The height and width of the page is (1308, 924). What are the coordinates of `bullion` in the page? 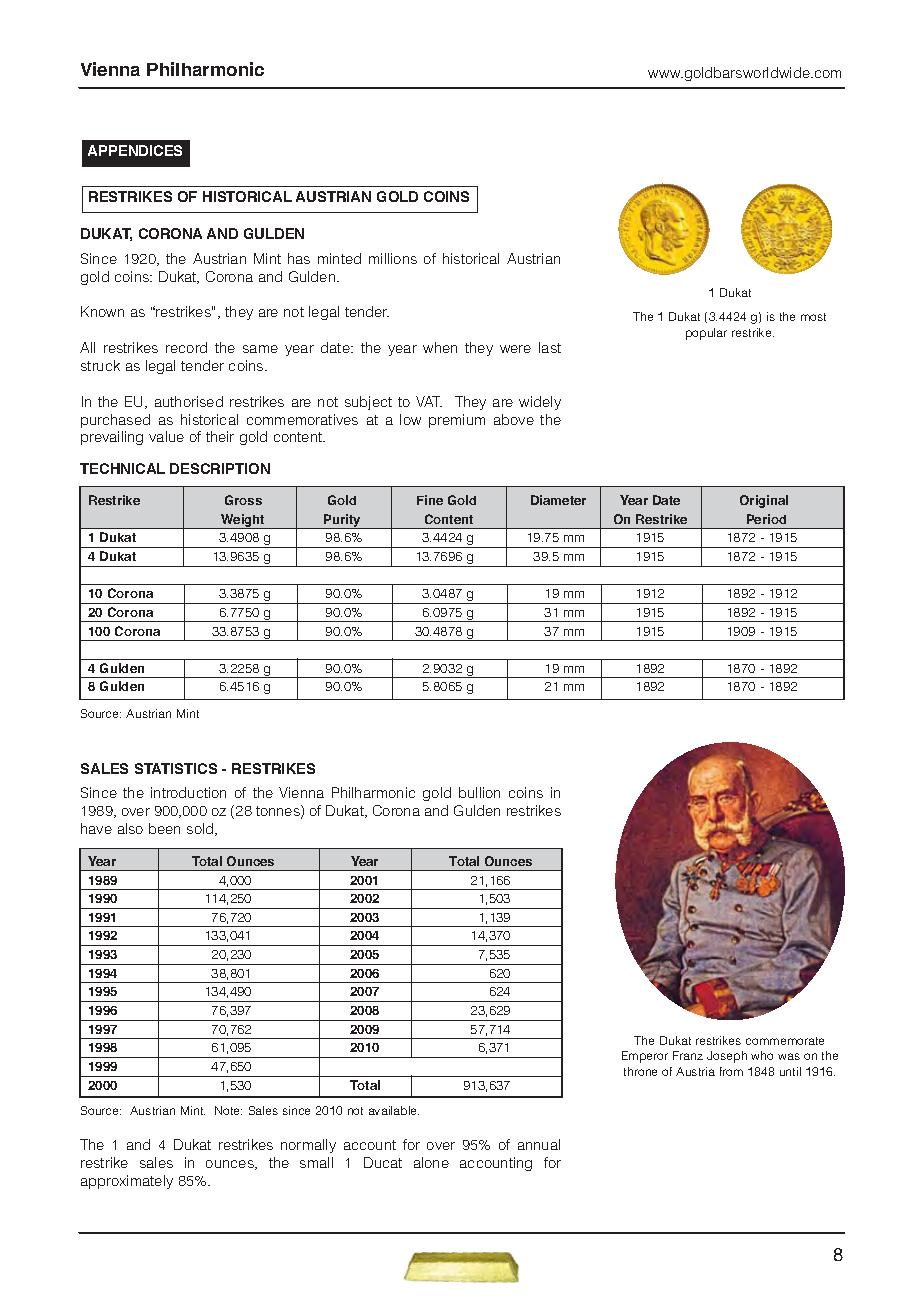 It's located at (479, 792).
